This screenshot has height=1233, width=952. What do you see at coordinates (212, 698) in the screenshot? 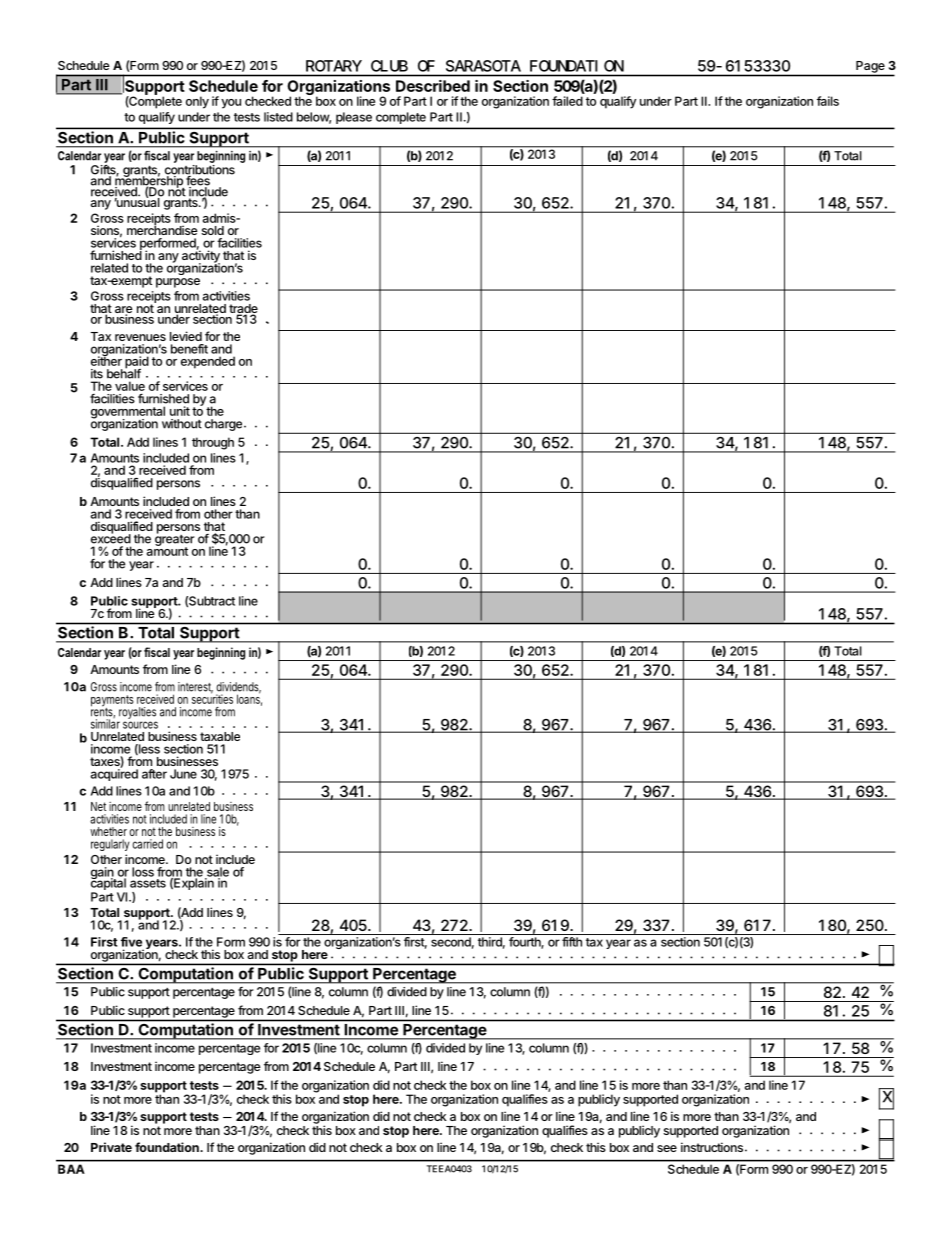
I see `securities` at bounding box center [212, 698].
